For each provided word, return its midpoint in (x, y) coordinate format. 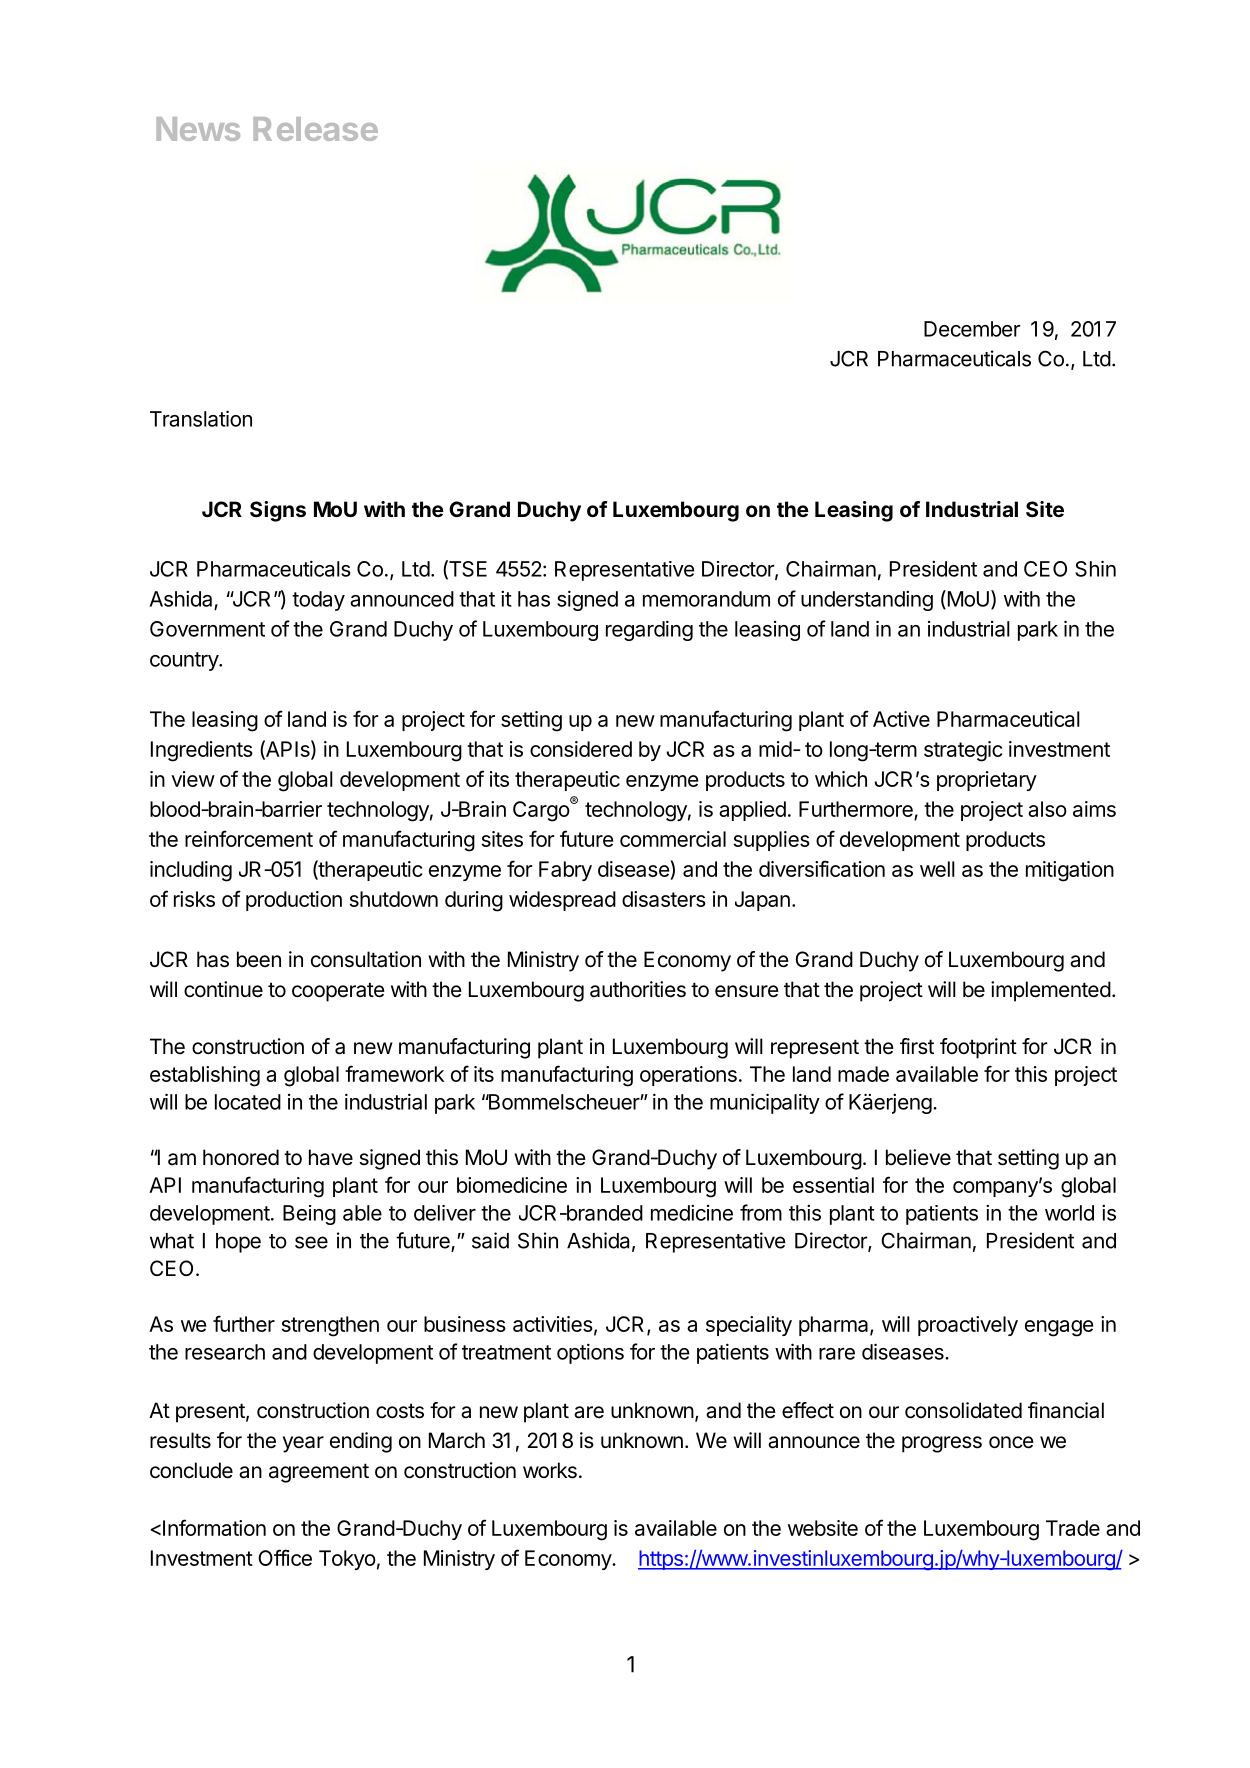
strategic (963, 751)
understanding (867, 601)
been (259, 959)
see (311, 1242)
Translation (201, 418)
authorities (638, 989)
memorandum (706, 599)
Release (315, 129)
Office (285, 1557)
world (1069, 1213)
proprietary (987, 781)
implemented (1051, 991)
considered (581, 749)
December (972, 329)
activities (554, 1325)
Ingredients (202, 751)
